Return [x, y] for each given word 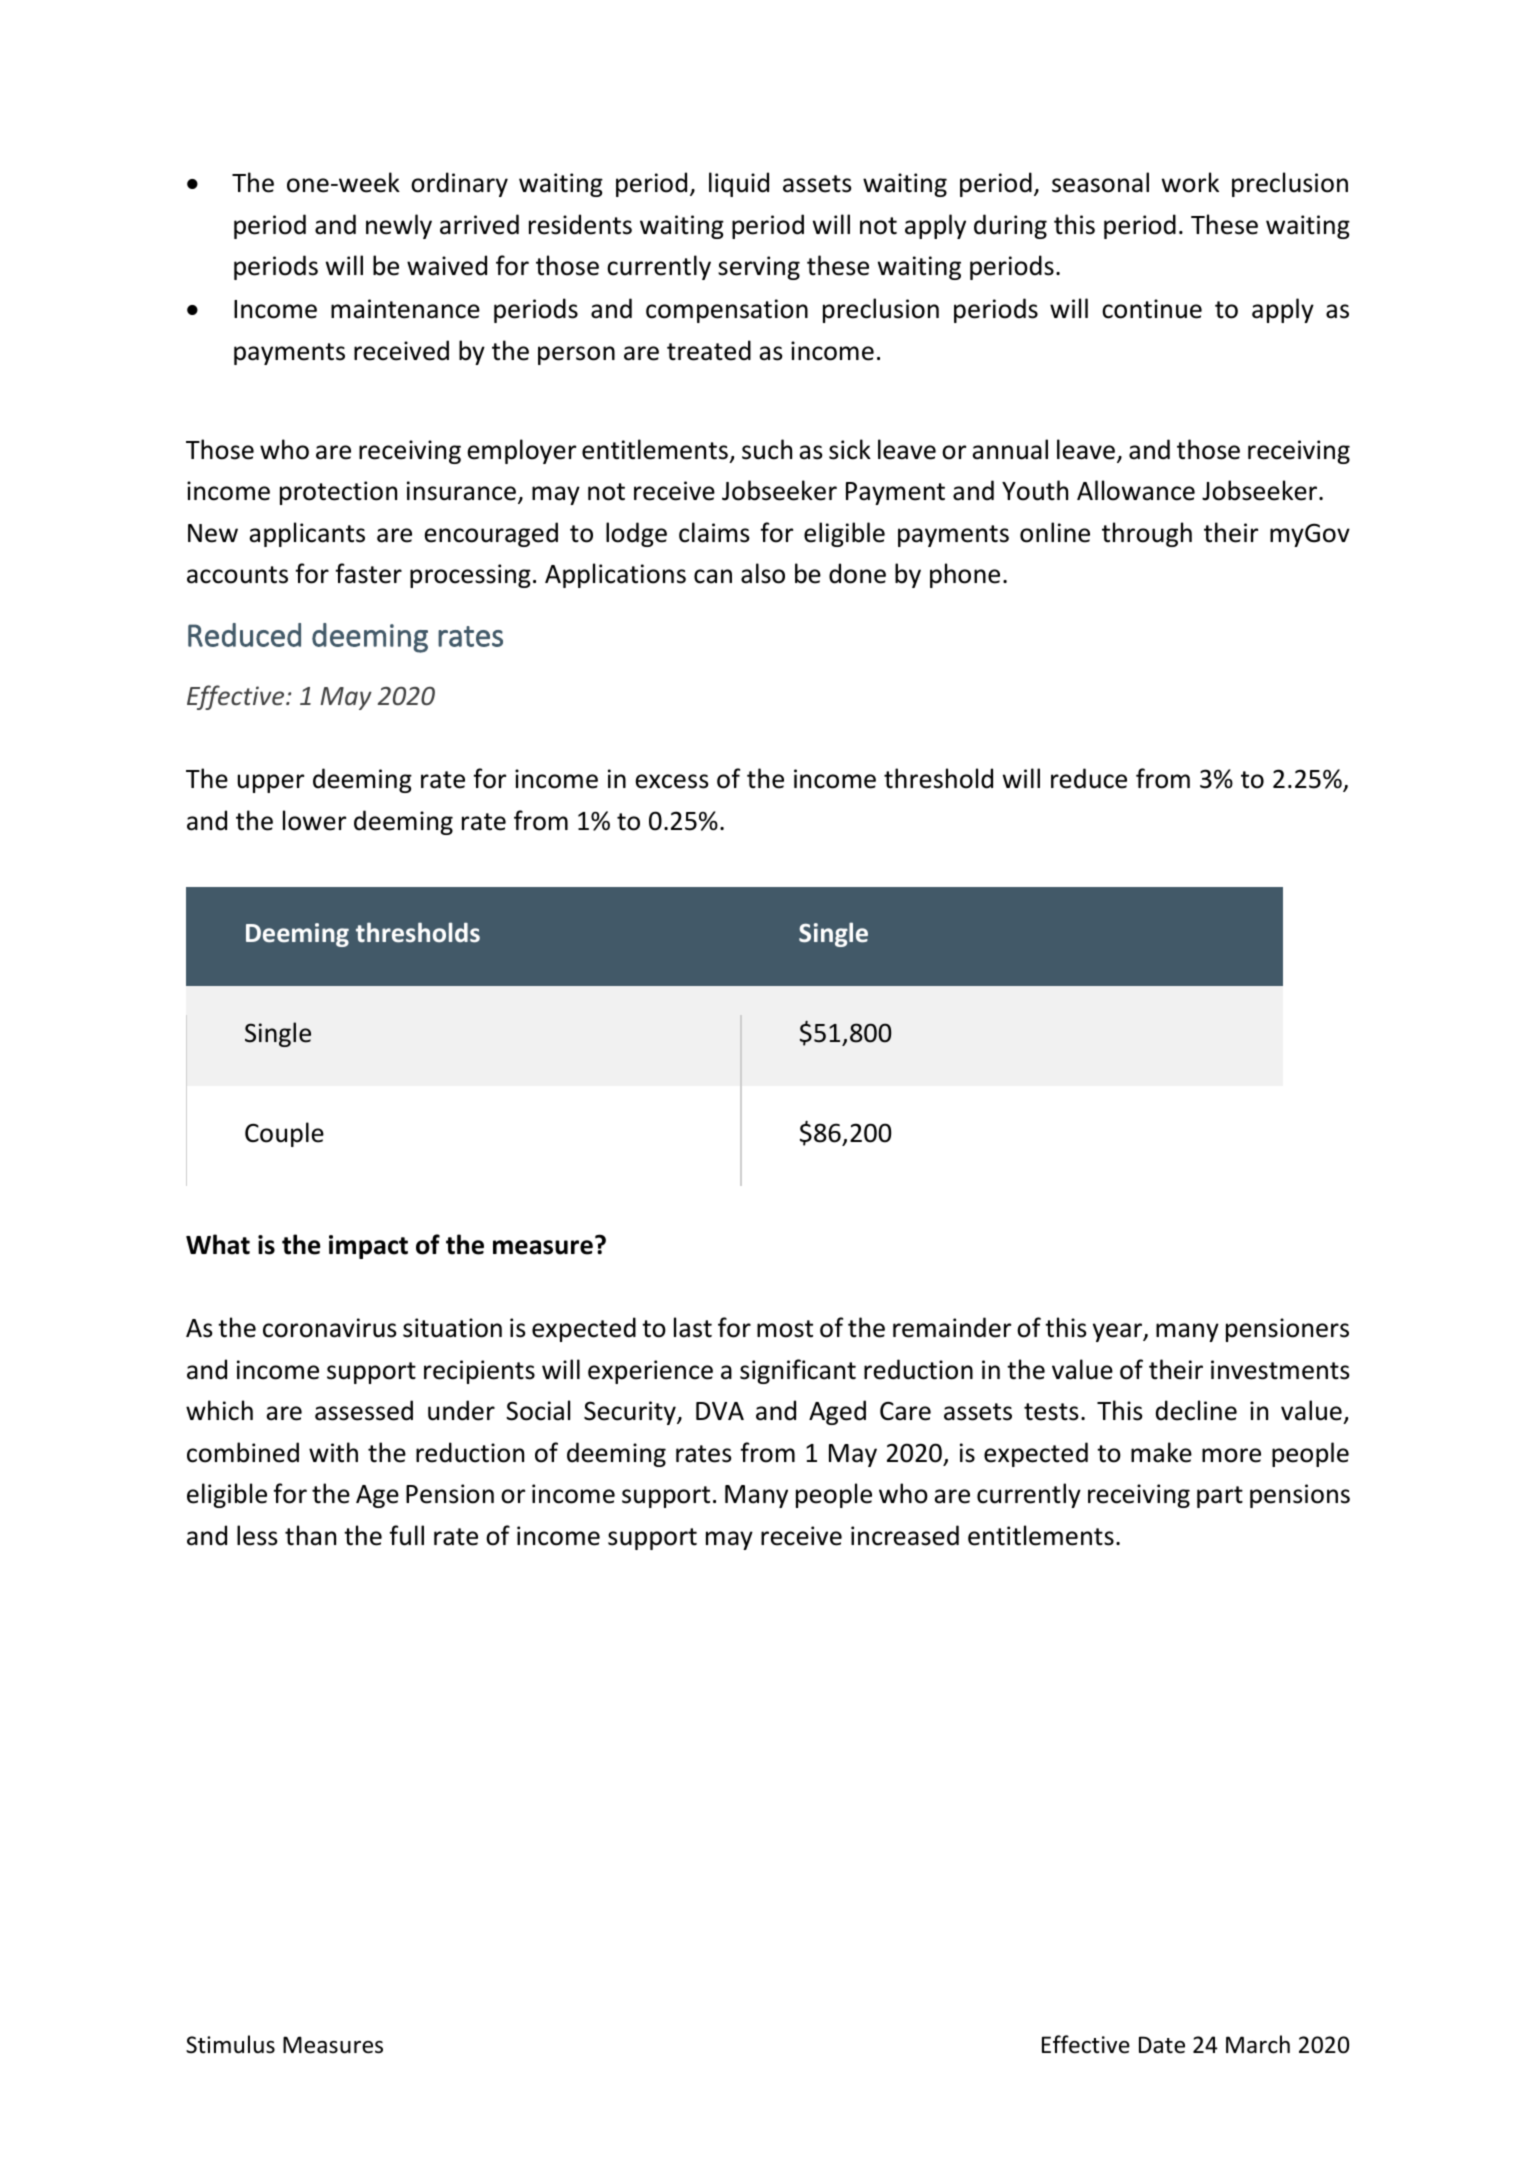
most [785, 1329]
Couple [284, 1134]
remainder [952, 1327]
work [1190, 182]
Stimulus [230, 2044]
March [1258, 2044]
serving [759, 268]
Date [1162, 2045]
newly [399, 226]
